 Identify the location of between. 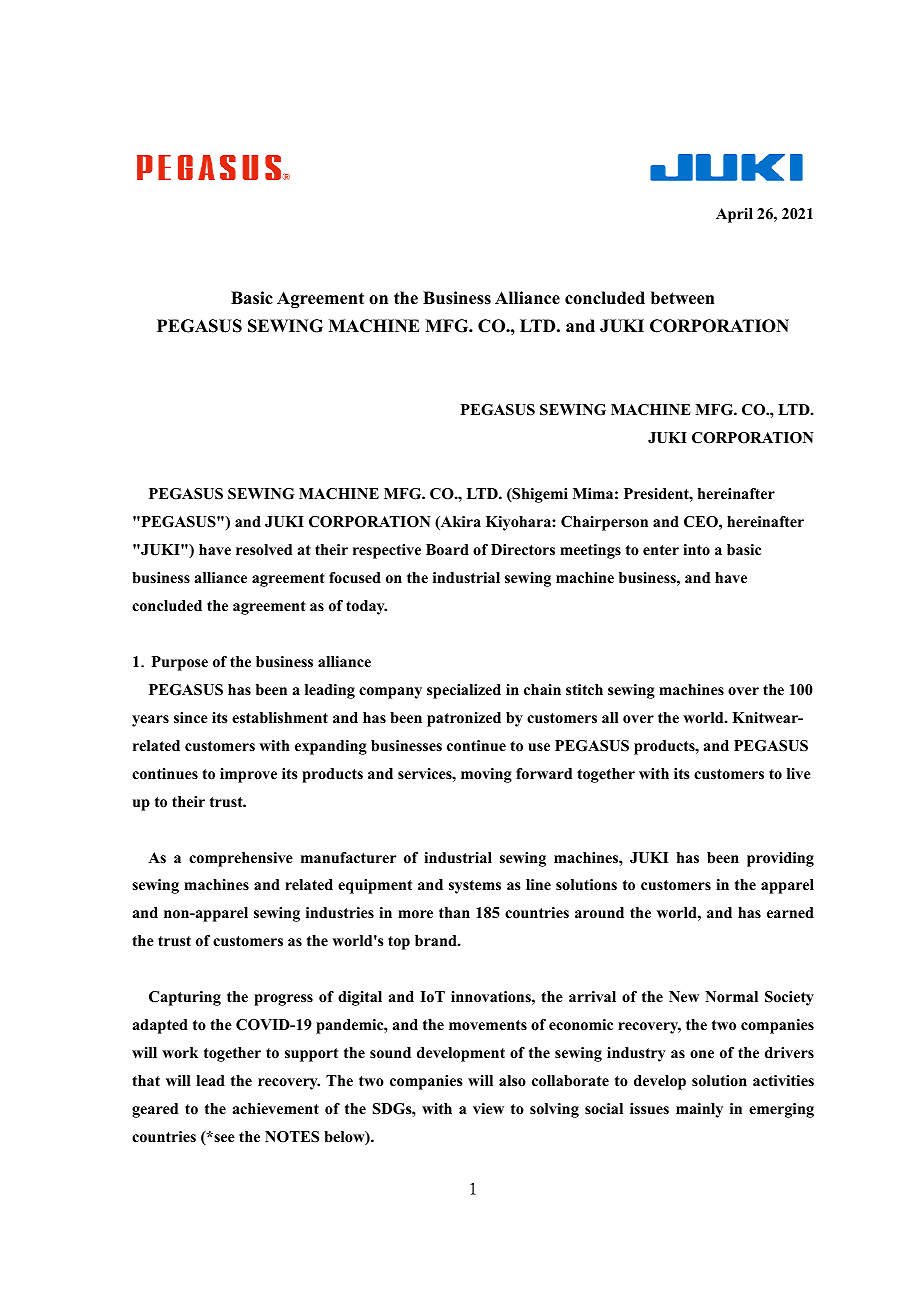
(683, 298).
